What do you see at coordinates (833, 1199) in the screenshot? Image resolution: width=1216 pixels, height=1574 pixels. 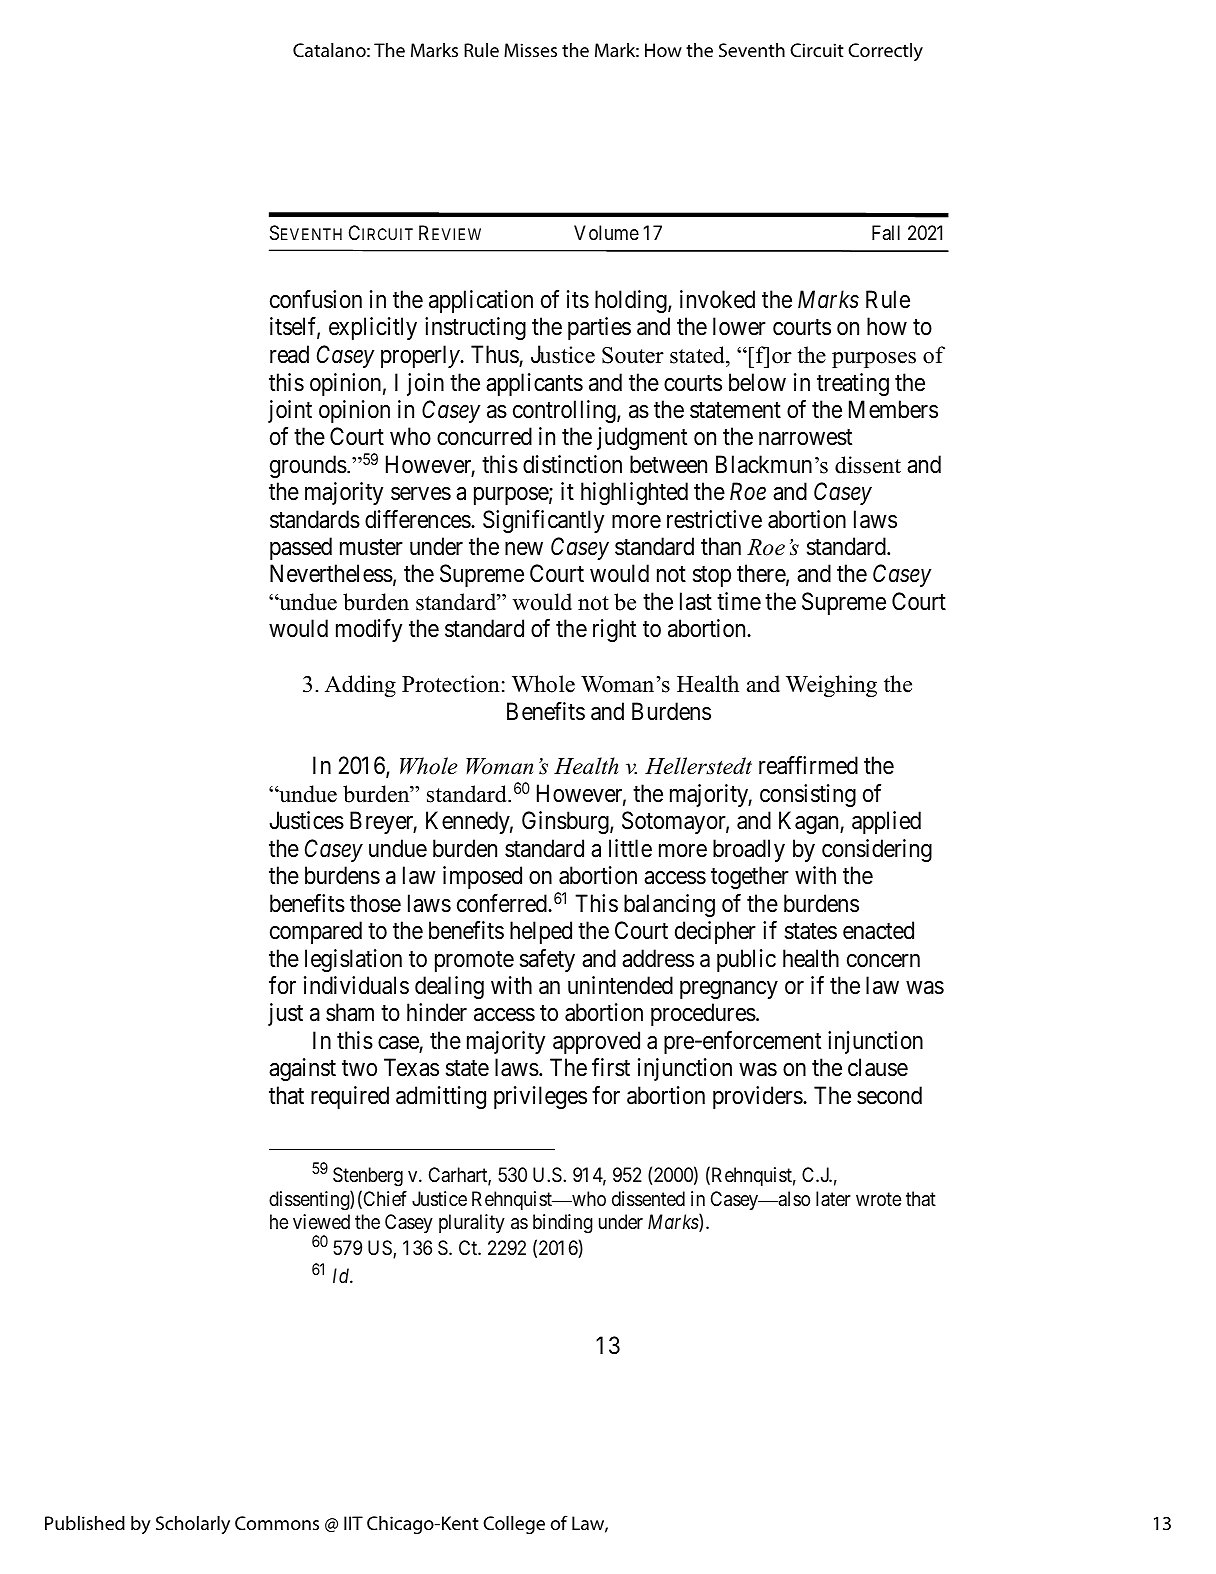 I see `later` at bounding box center [833, 1199].
